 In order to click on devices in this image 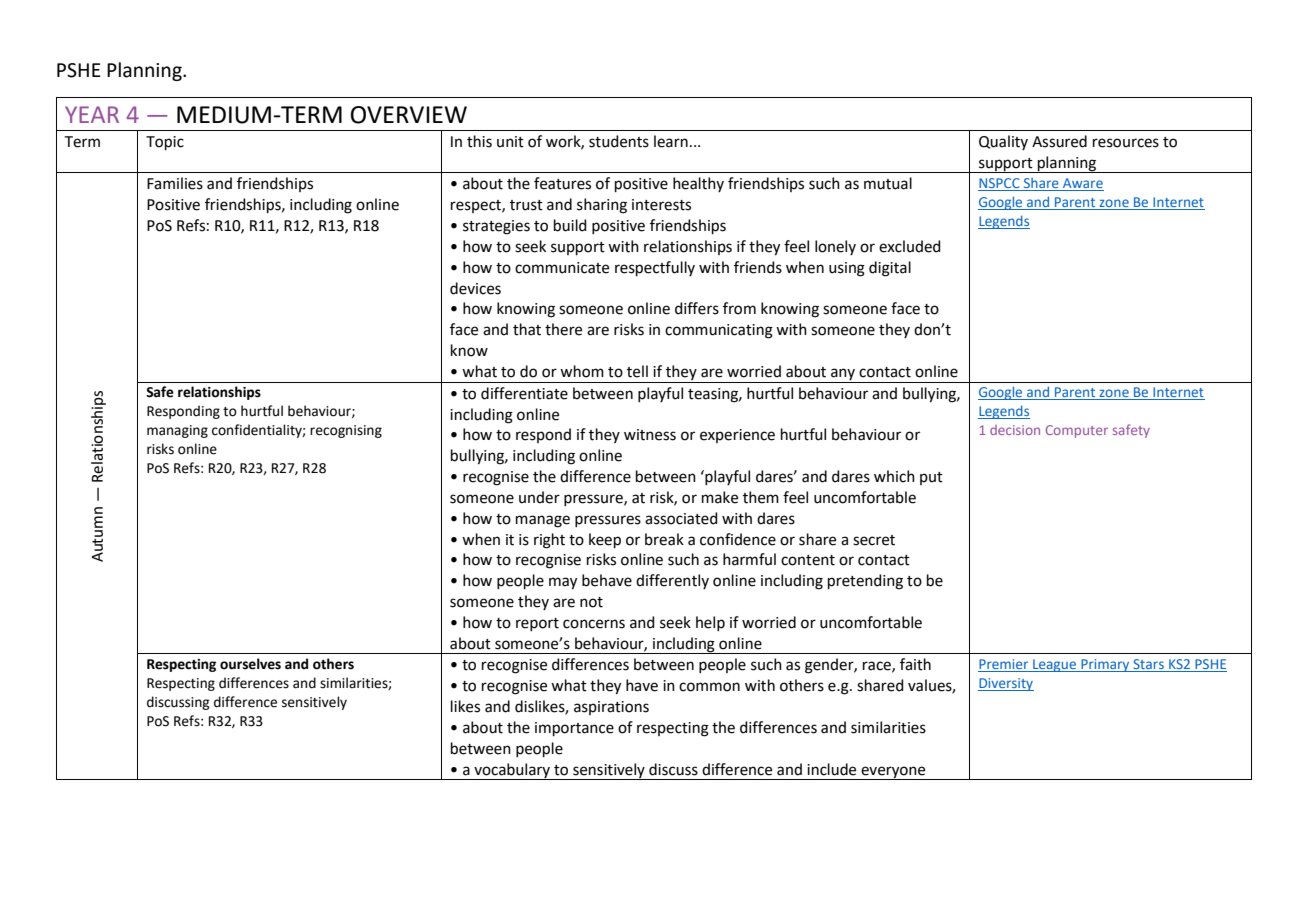, I will do `click(475, 288)`.
